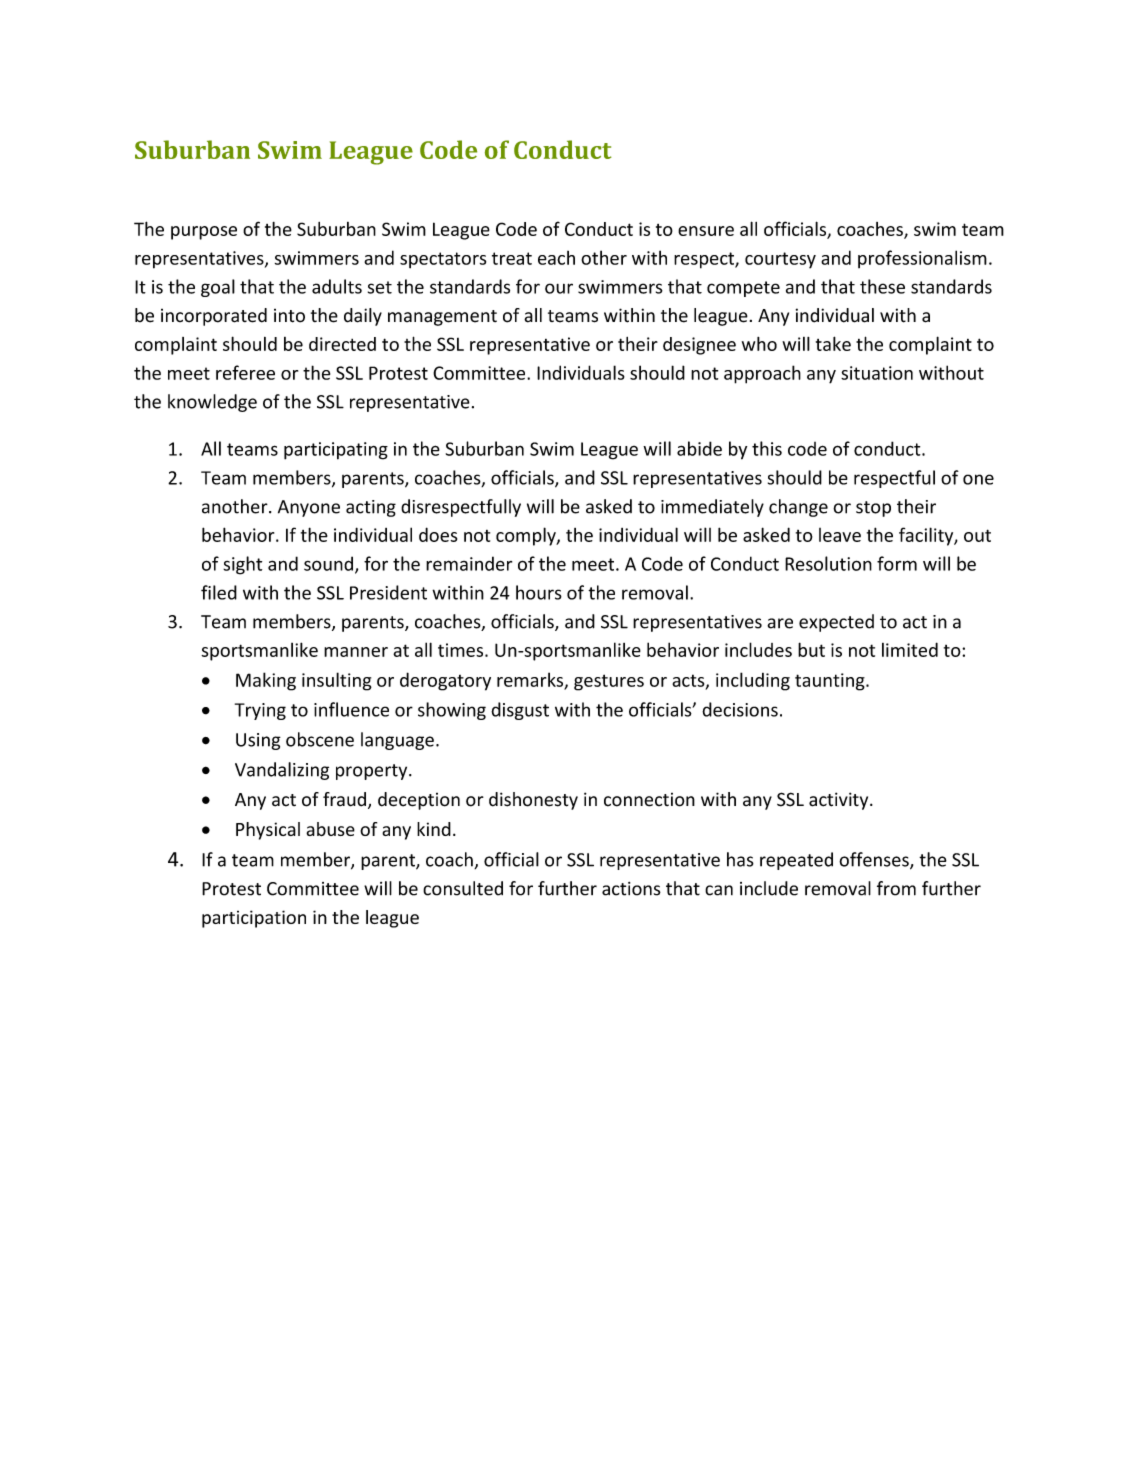  I want to click on participating, so click(336, 451).
